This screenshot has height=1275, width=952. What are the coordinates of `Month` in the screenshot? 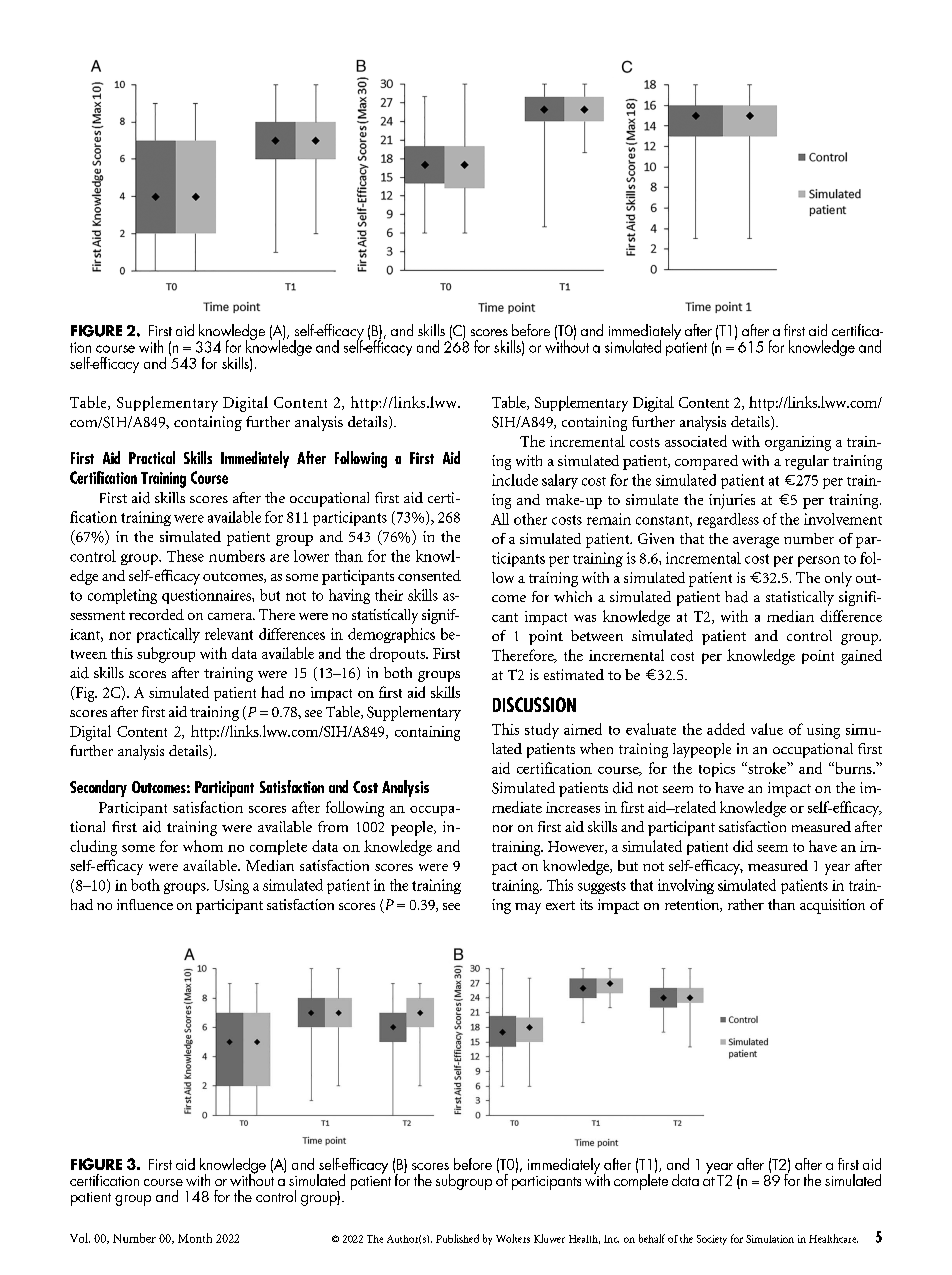 It's located at (195, 1238).
